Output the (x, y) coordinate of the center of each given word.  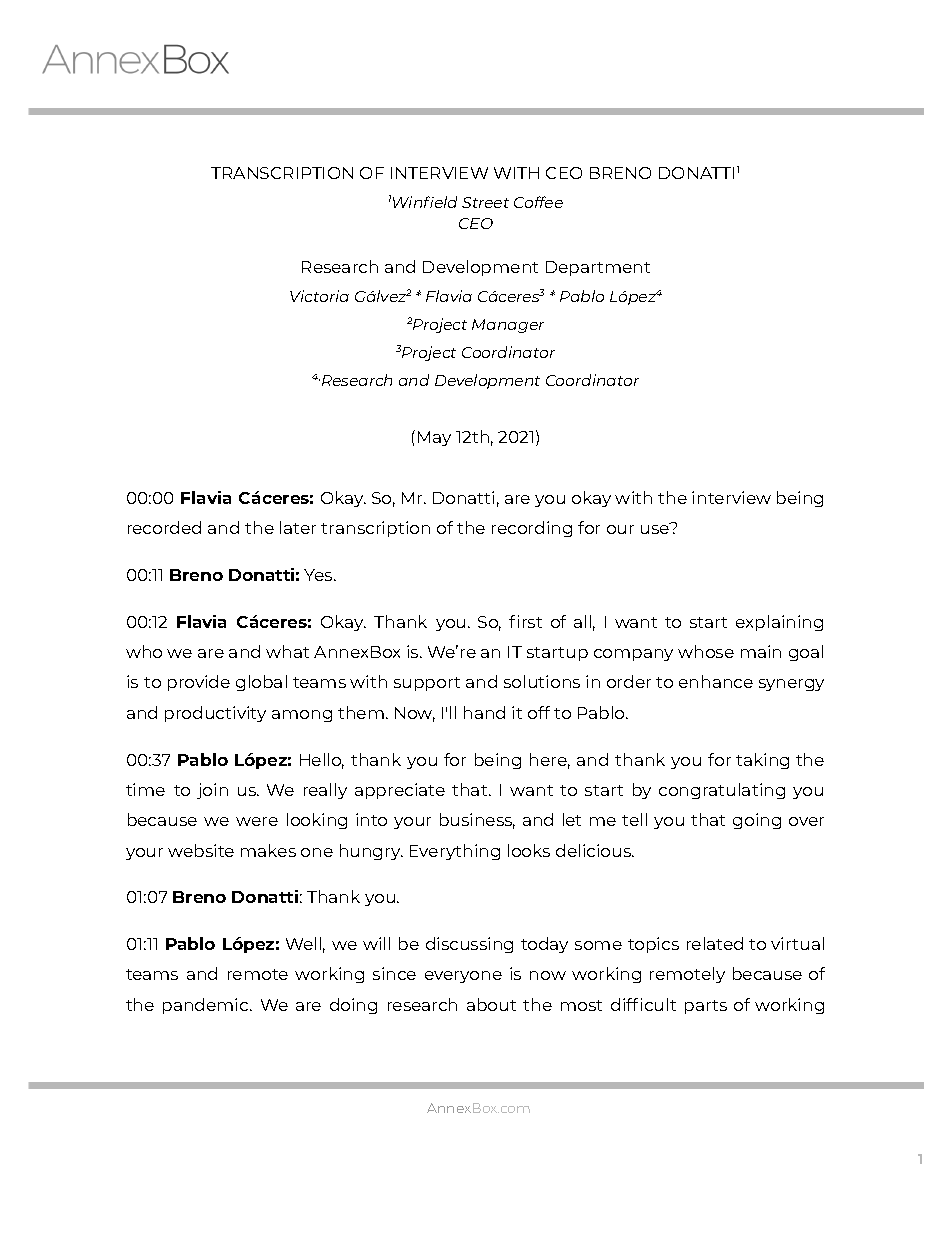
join (212, 791)
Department (598, 268)
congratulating (722, 791)
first (525, 621)
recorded (164, 527)
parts (706, 1007)
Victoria (319, 296)
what (287, 651)
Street (485, 202)
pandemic (207, 1006)
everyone (463, 977)
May (434, 438)
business (477, 821)
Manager (508, 326)
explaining (779, 623)
